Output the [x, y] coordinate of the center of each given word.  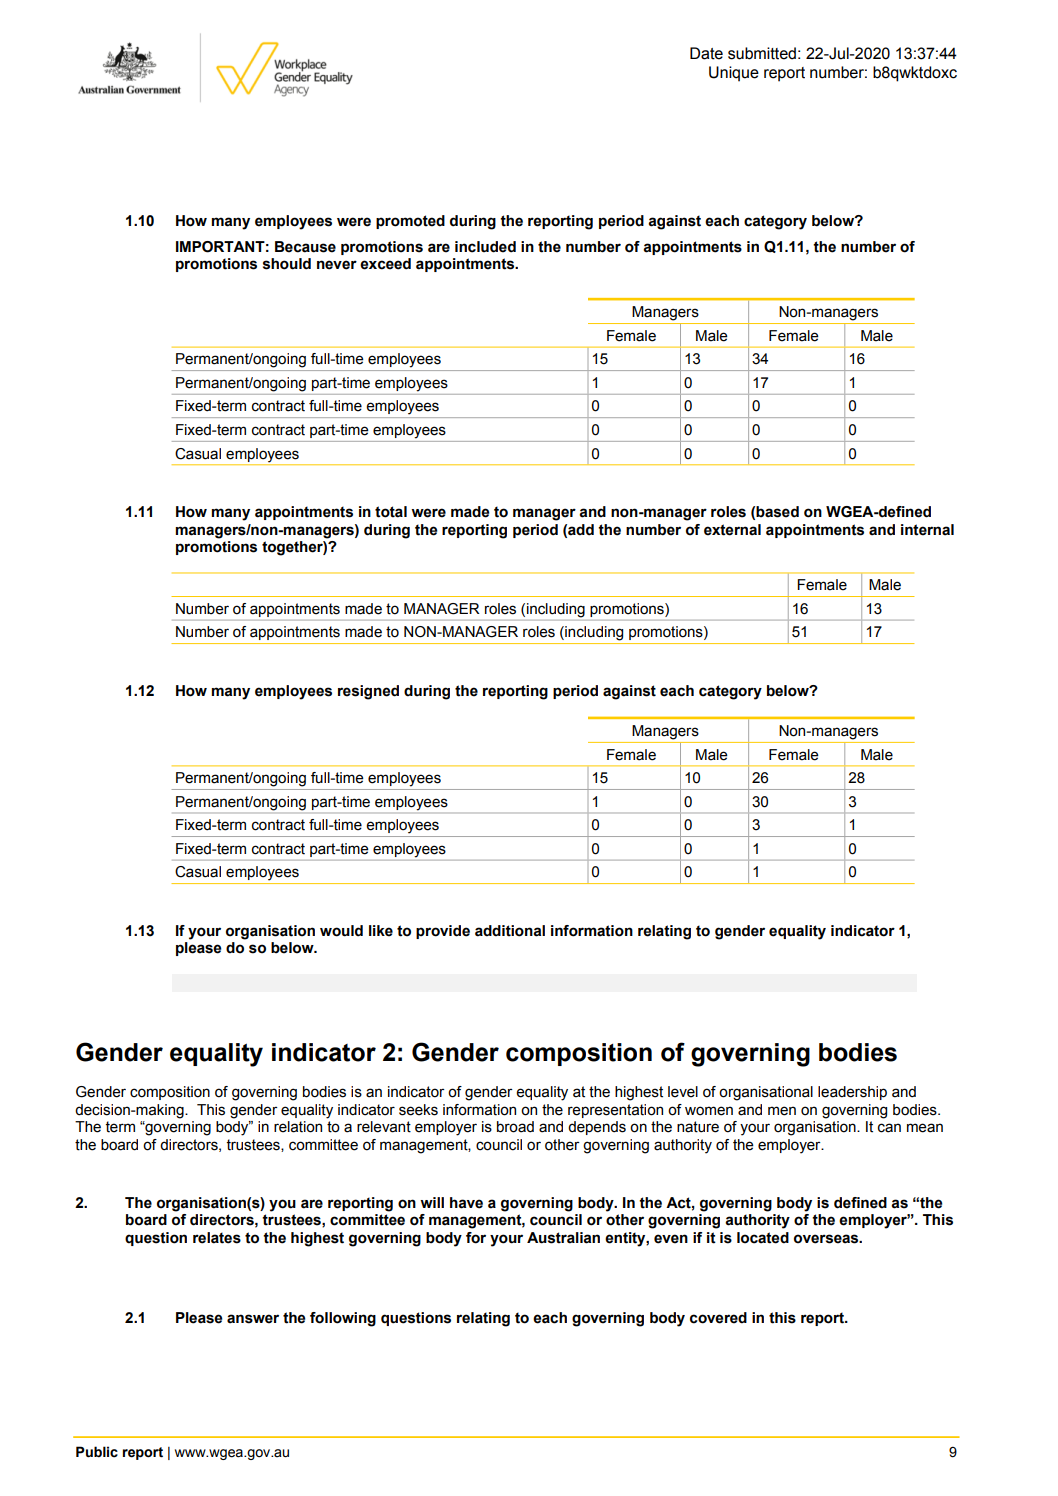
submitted [762, 53]
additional [510, 931]
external [732, 530]
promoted [410, 222]
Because [305, 247]
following [343, 1319]
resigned [368, 692]
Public [97, 1452]
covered [718, 1318]
